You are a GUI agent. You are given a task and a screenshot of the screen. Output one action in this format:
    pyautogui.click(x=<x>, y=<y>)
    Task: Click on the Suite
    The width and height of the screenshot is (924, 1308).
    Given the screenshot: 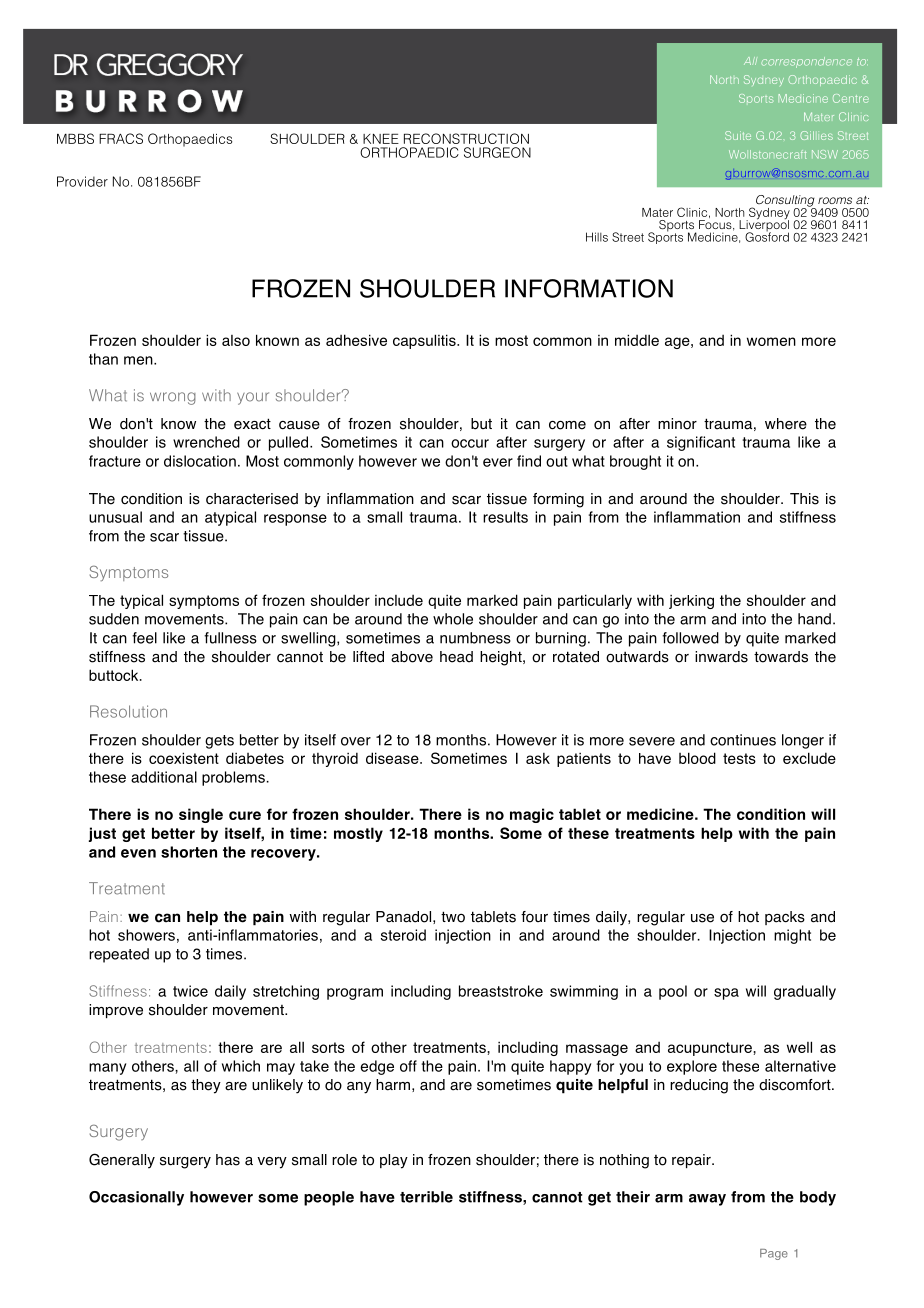 What is the action you would take?
    pyautogui.click(x=738, y=135)
